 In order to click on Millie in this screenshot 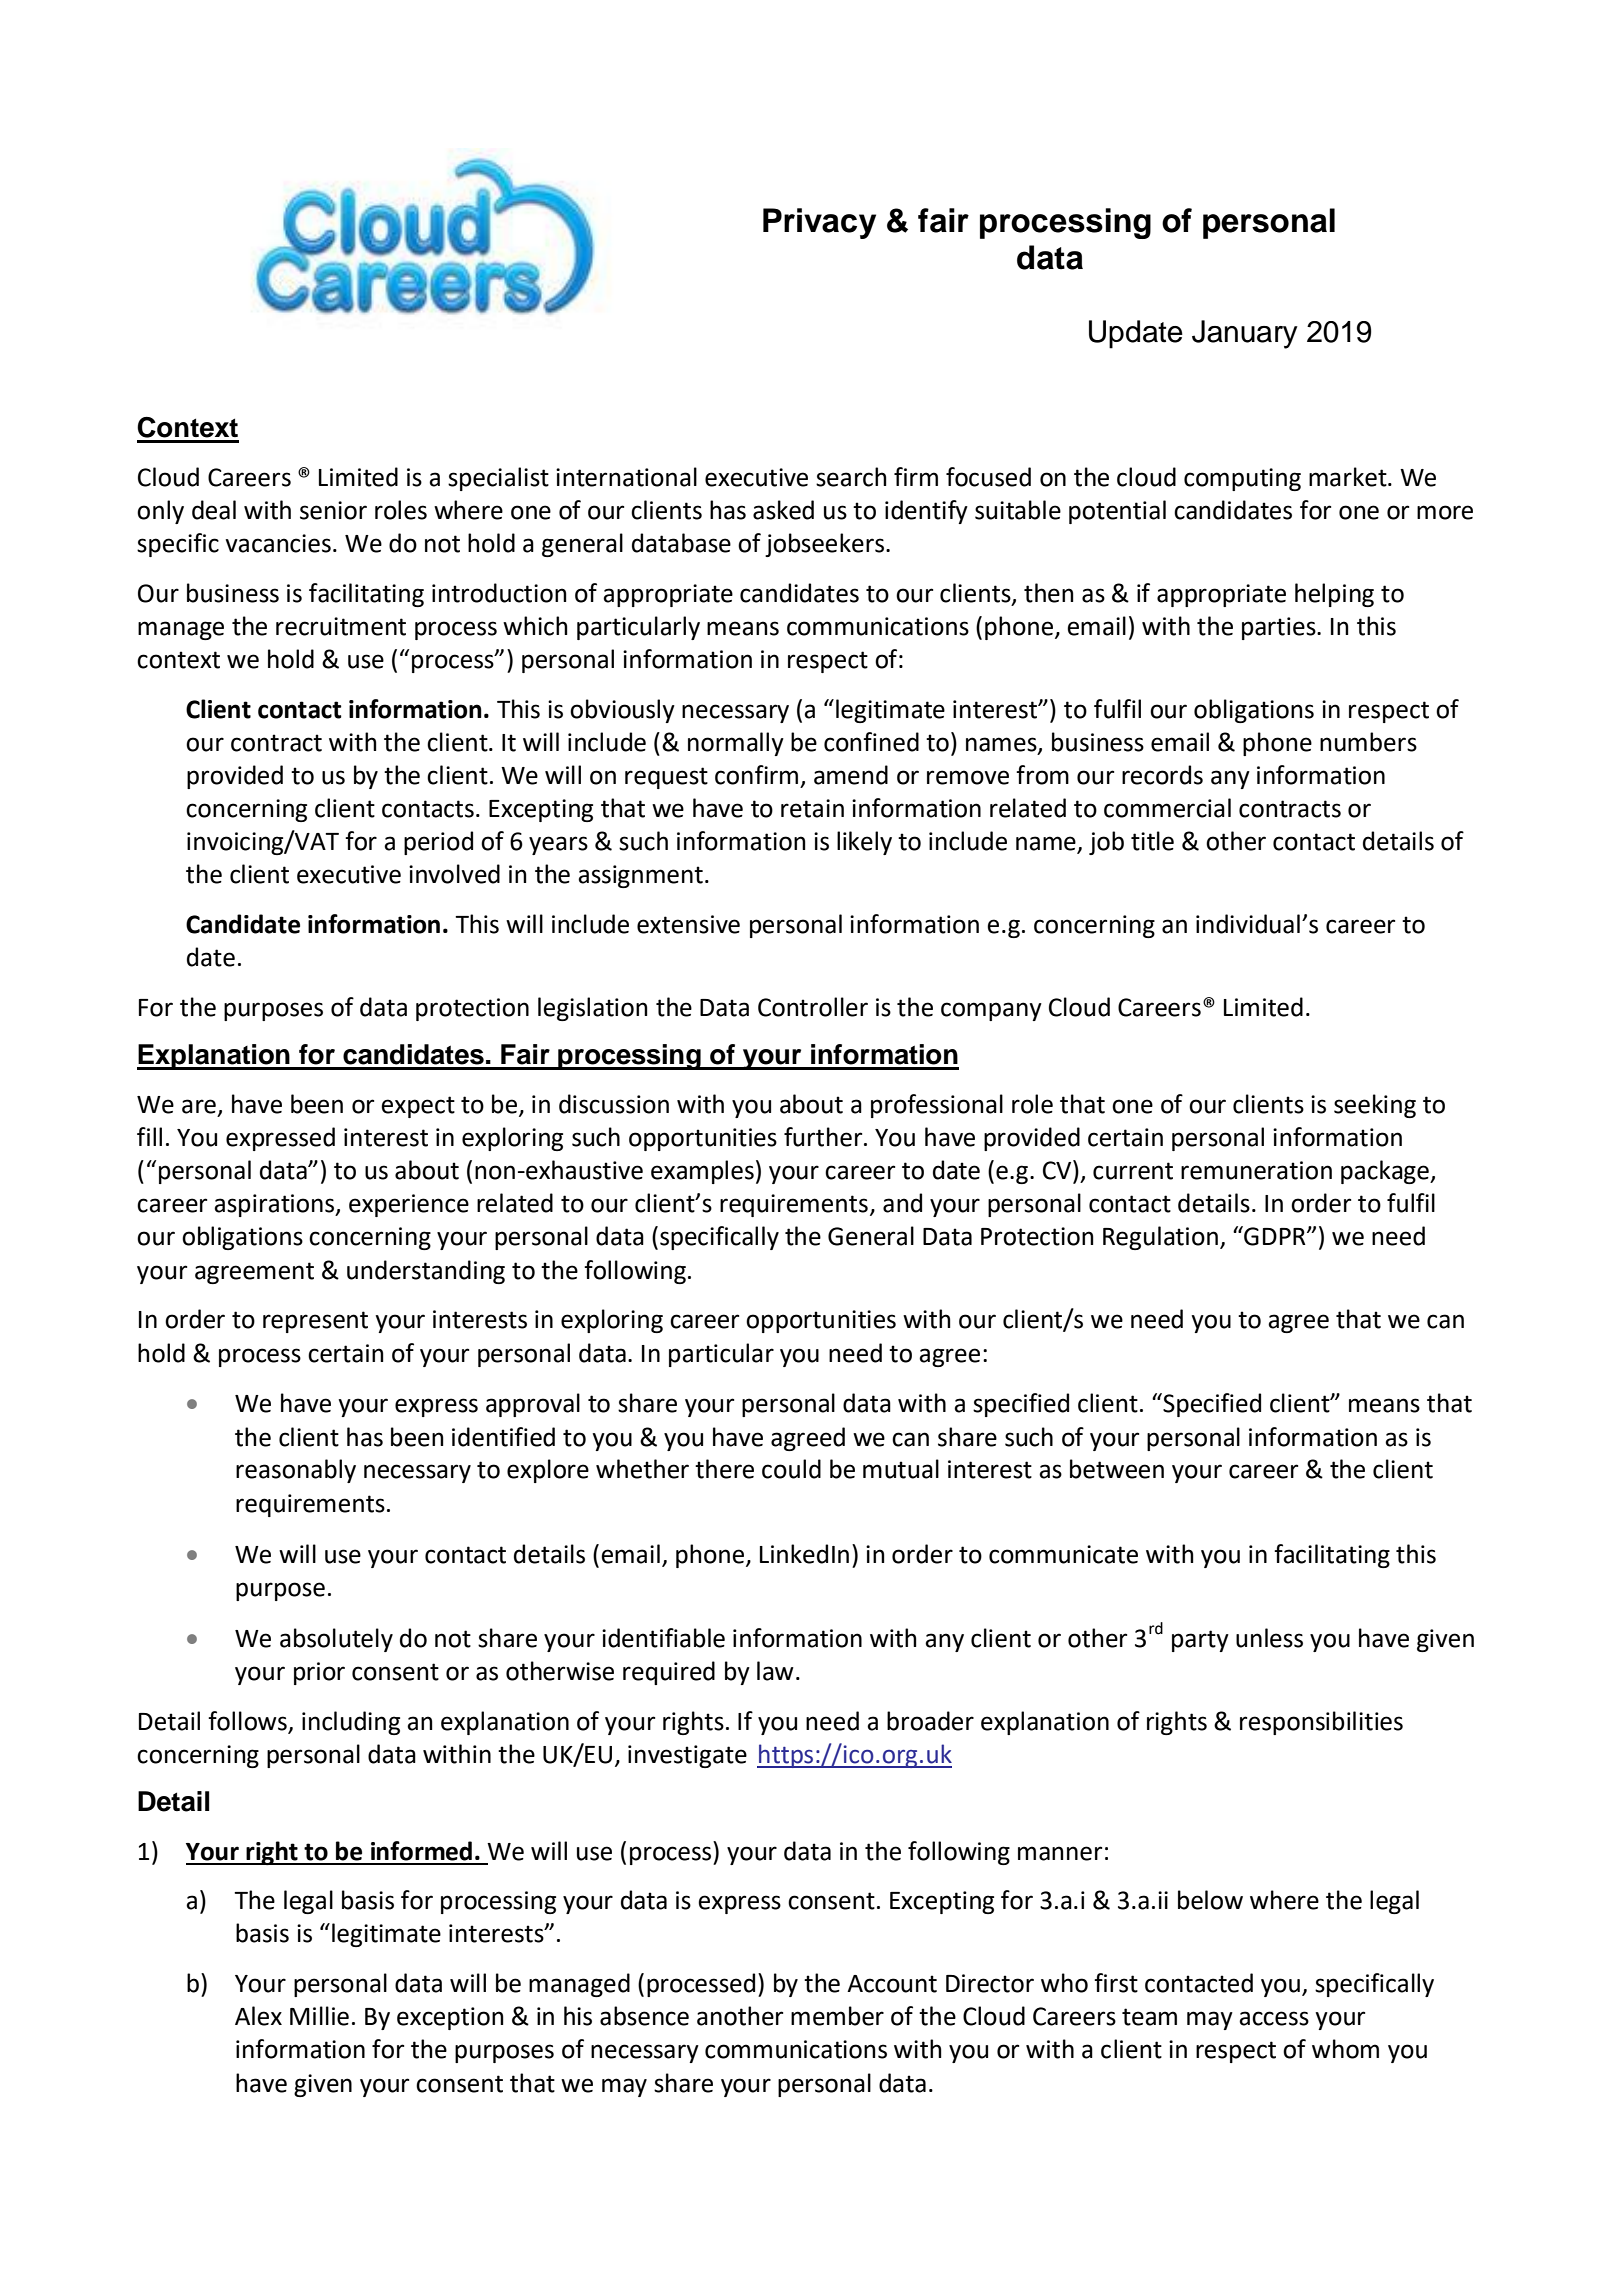, I will do `click(319, 2016)`.
